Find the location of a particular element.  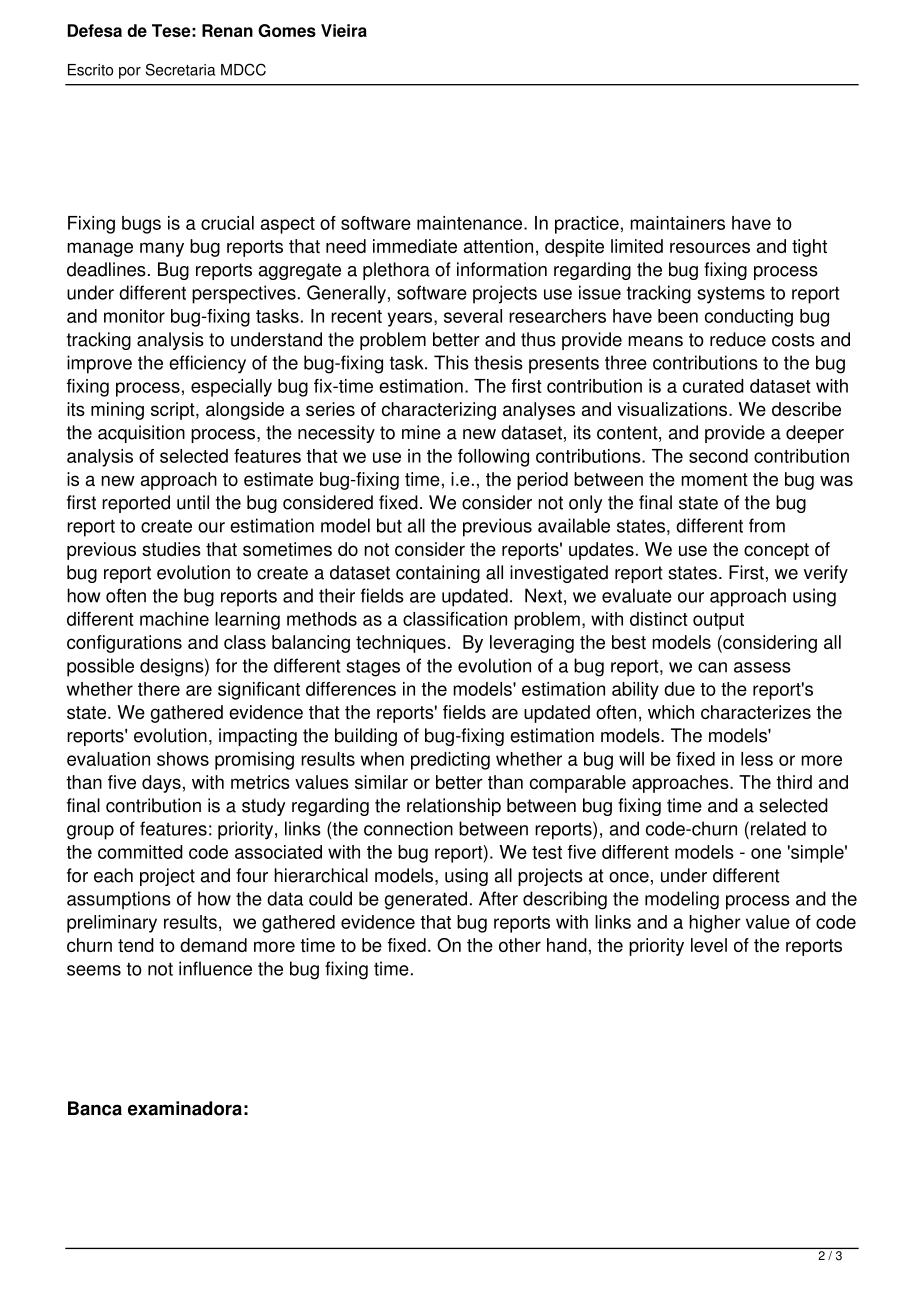

Renan is located at coordinates (227, 30).
